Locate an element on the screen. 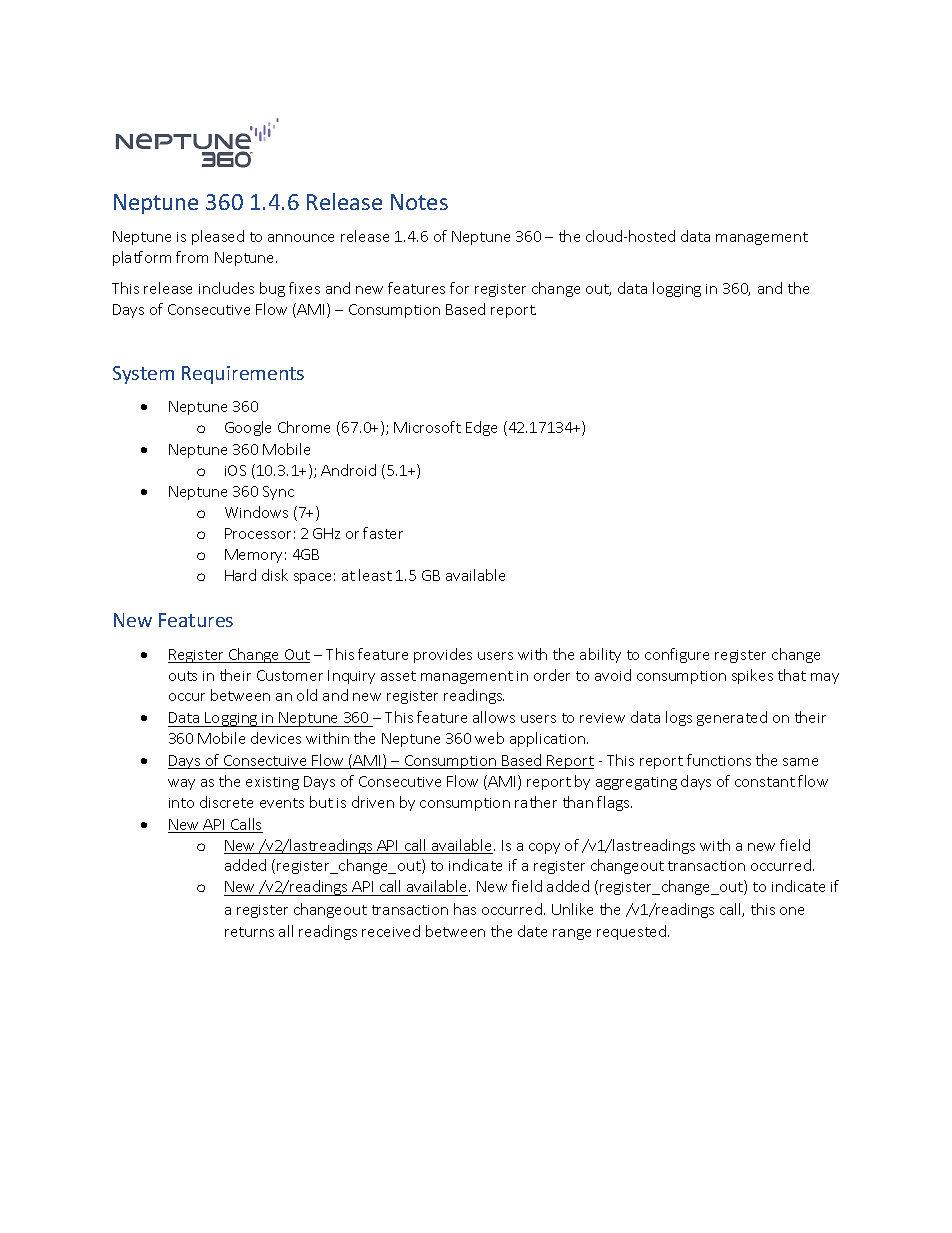 Image resolution: width=952 pixels, height=1233 pixels. announce is located at coordinates (301, 238).
